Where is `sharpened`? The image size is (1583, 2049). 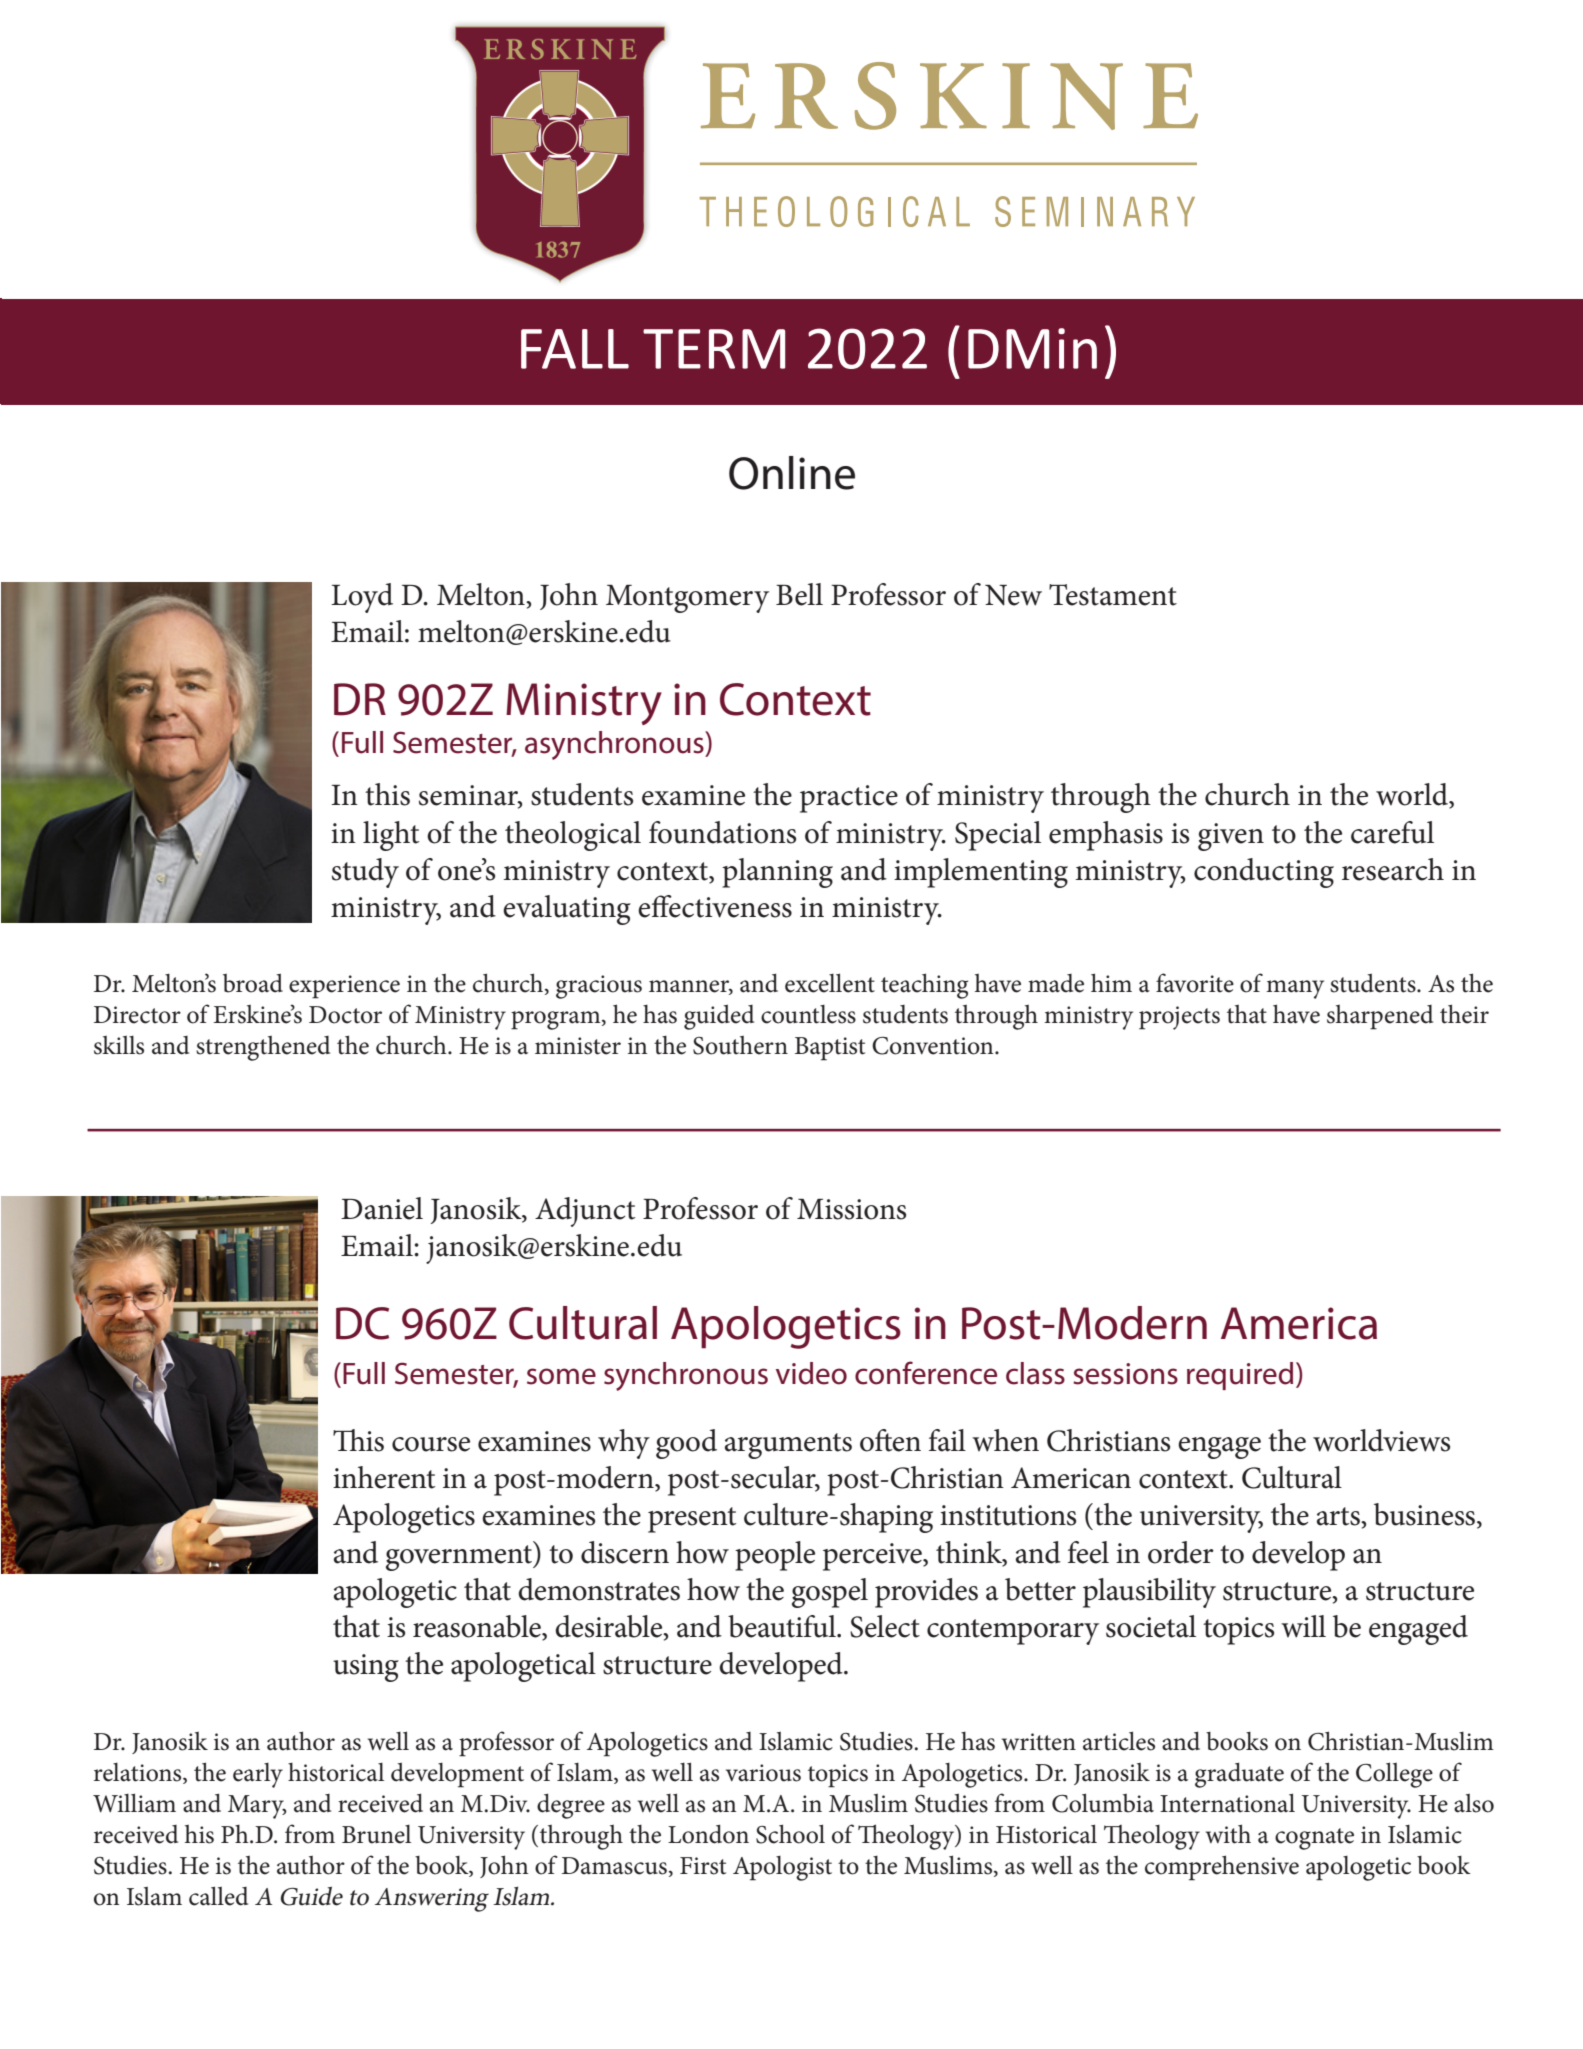 sharpened is located at coordinates (1380, 1017).
